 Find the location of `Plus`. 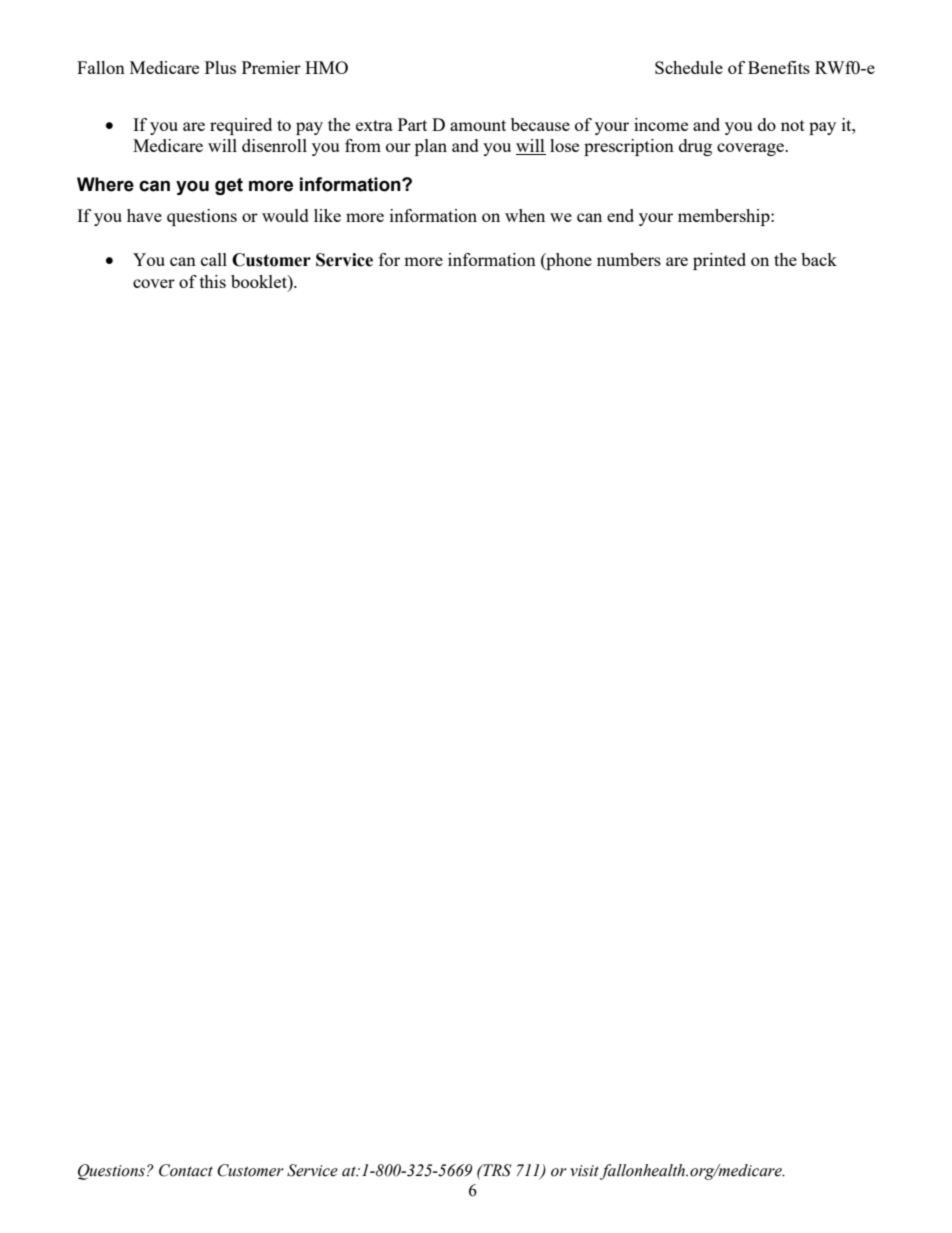

Plus is located at coordinates (220, 67).
